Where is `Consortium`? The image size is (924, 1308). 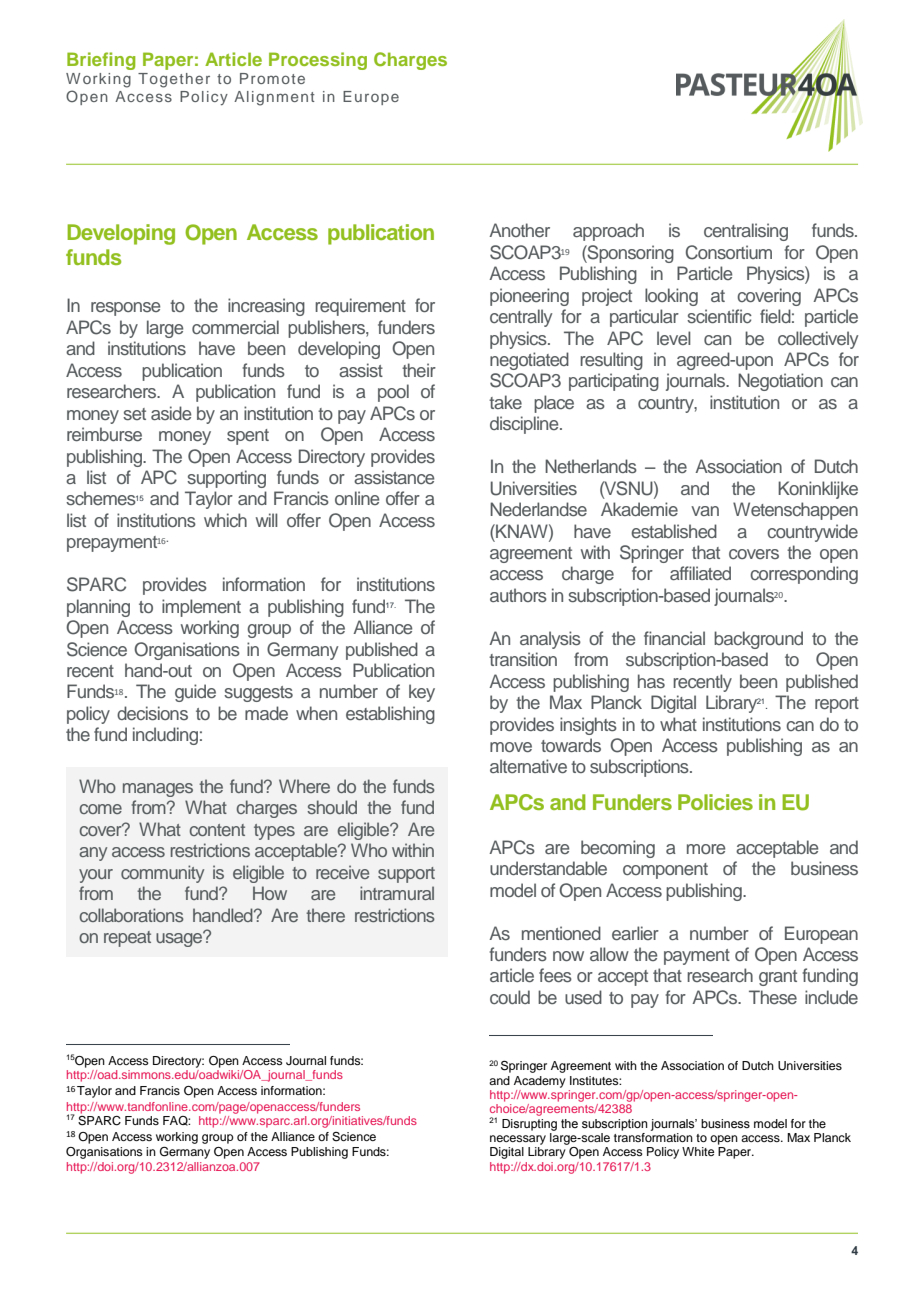 Consortium is located at coordinates (729, 252).
